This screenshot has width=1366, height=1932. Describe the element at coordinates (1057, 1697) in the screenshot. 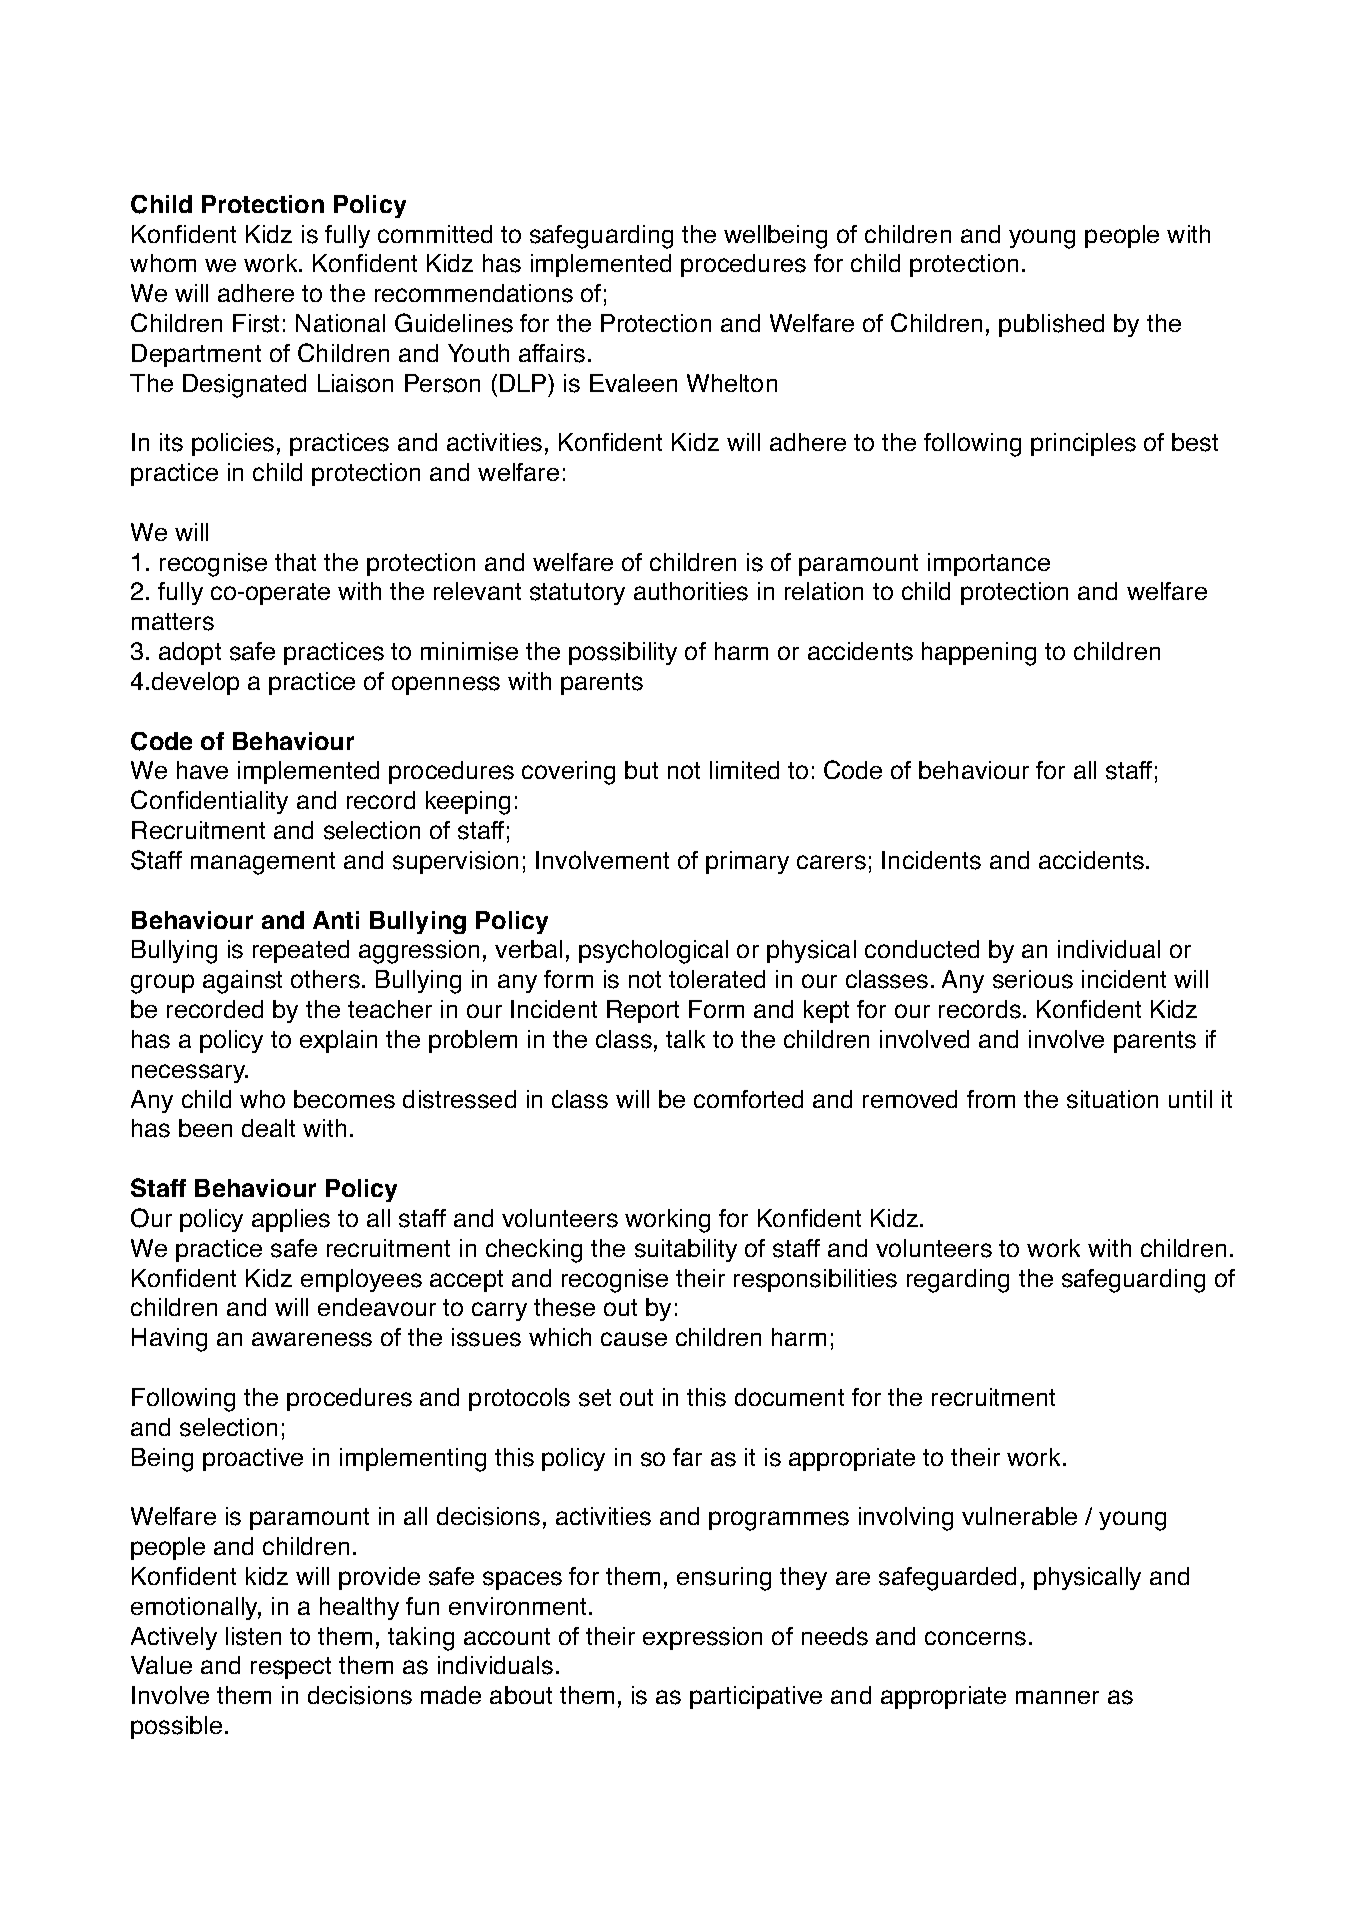

I see `manner` at that location.
